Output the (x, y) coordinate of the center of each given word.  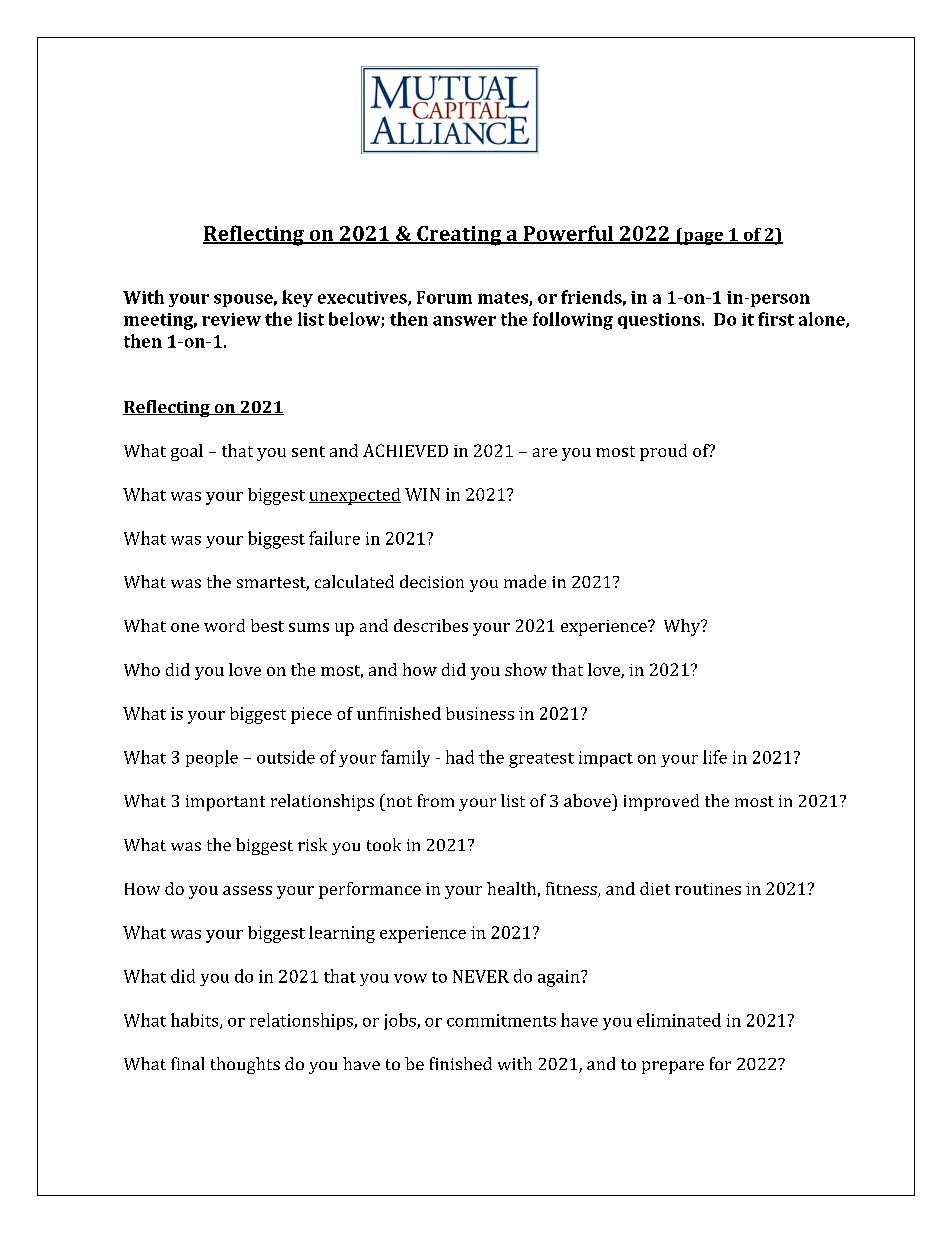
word (224, 625)
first (776, 319)
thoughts (245, 1065)
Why (683, 627)
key (297, 298)
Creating (459, 236)
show (526, 669)
